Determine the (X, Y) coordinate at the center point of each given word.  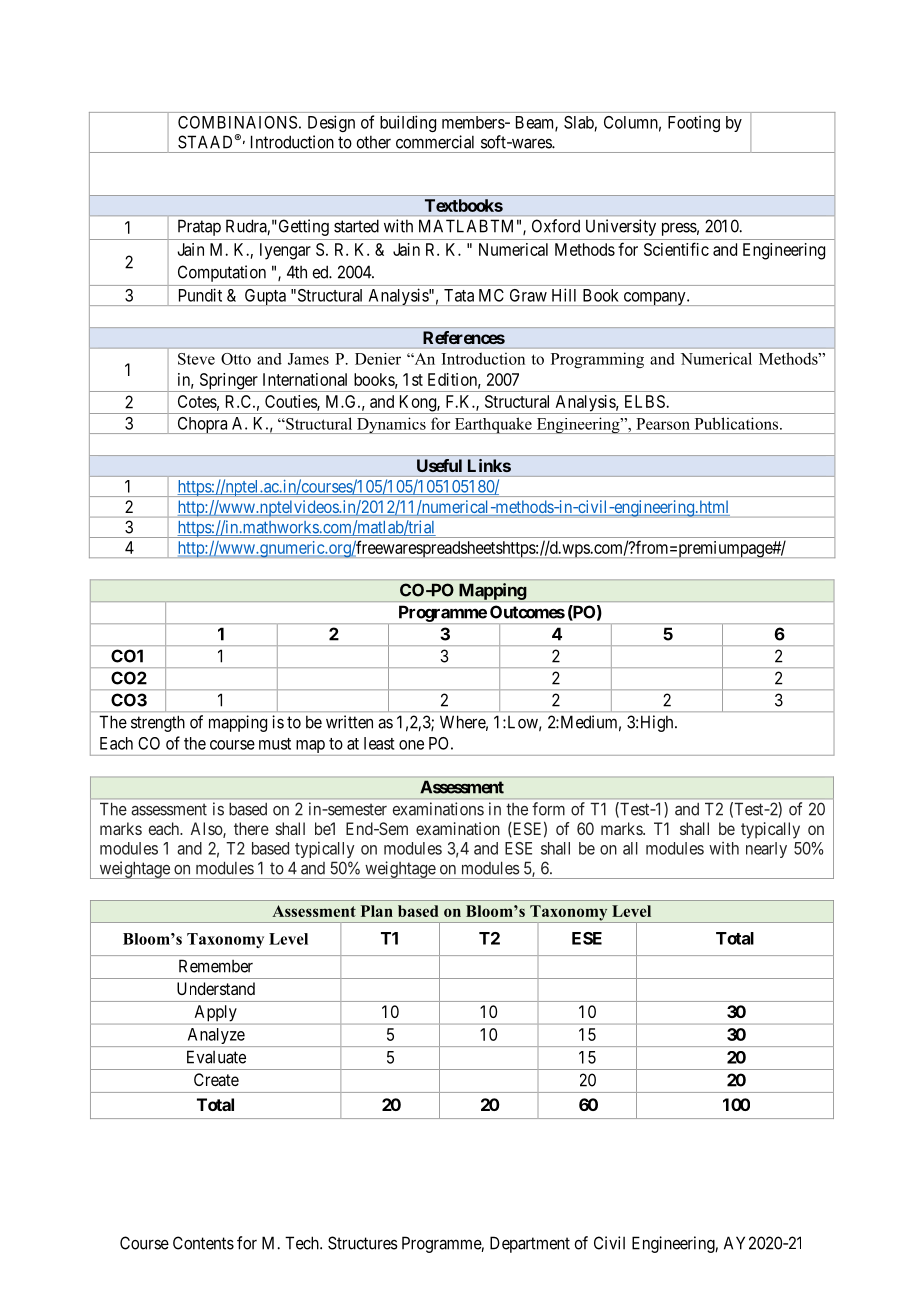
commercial (435, 142)
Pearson (663, 424)
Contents (203, 1243)
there (251, 828)
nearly (766, 850)
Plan (377, 911)
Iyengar (285, 251)
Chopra (202, 425)
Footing (694, 123)
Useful (439, 465)
